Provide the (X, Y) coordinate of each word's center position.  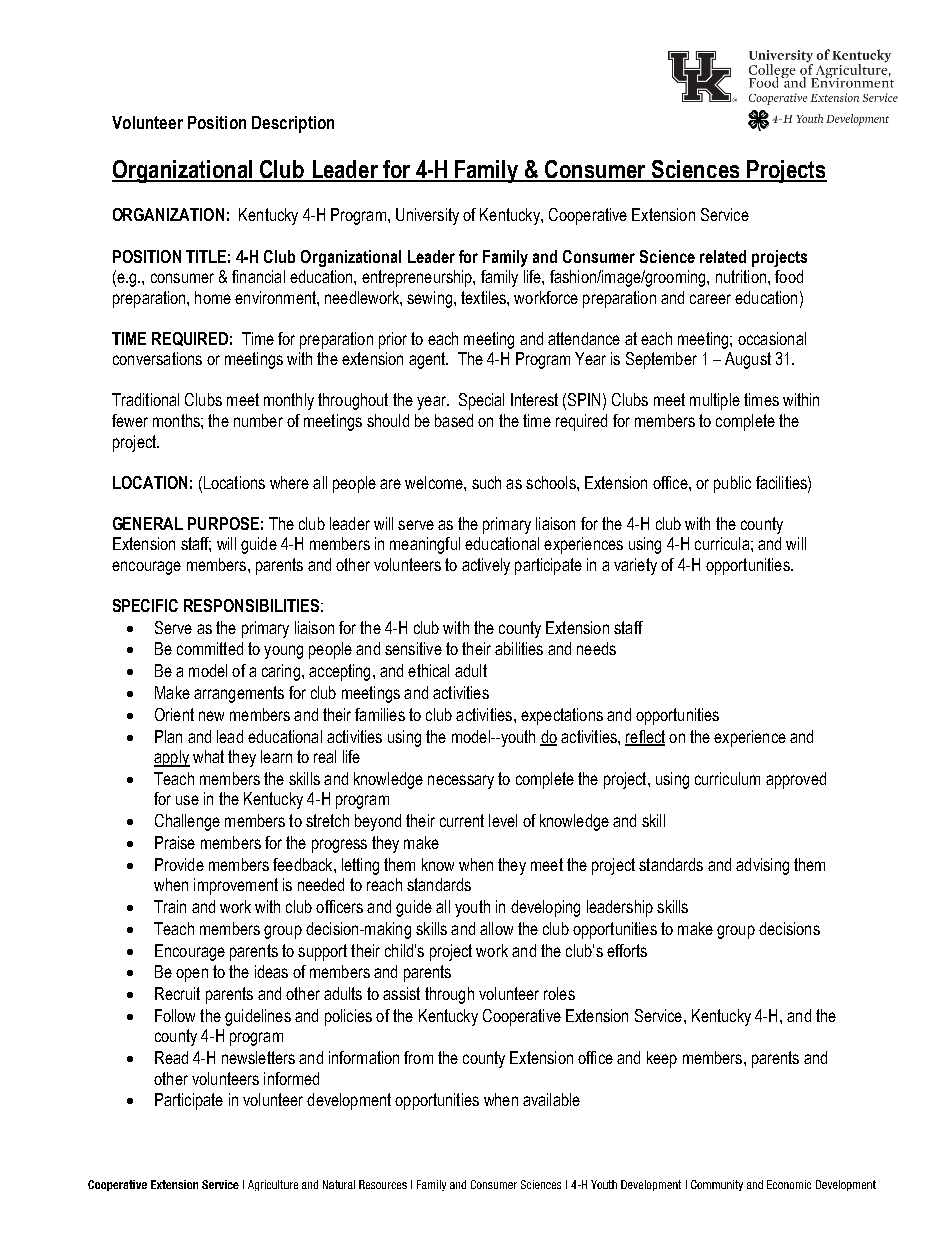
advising (762, 866)
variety (635, 566)
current (462, 820)
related (723, 256)
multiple (715, 401)
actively (486, 566)
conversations (157, 358)
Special (481, 401)
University (427, 216)
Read (171, 1057)
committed (210, 648)
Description (293, 124)
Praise (175, 842)
